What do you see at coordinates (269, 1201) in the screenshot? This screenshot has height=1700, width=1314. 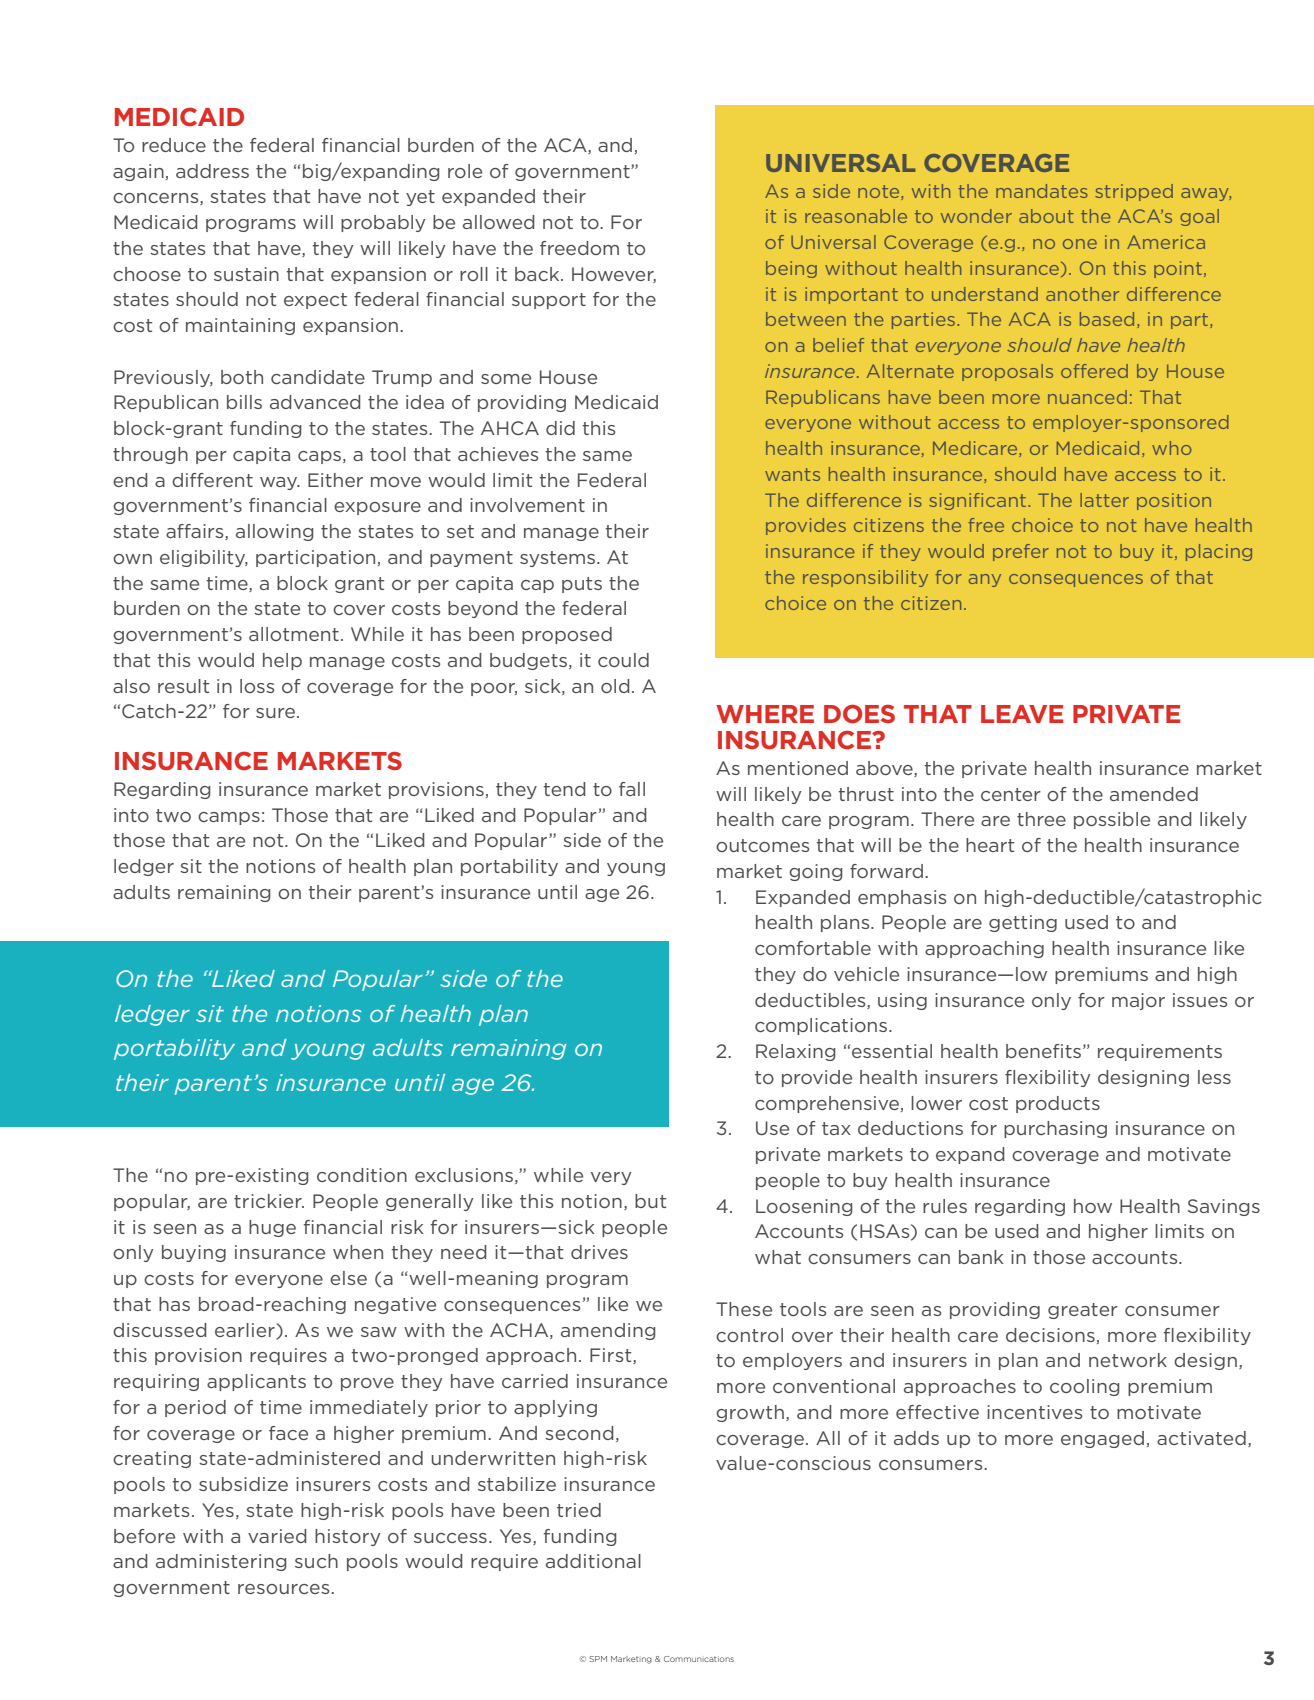 I see `trickier` at bounding box center [269, 1201].
